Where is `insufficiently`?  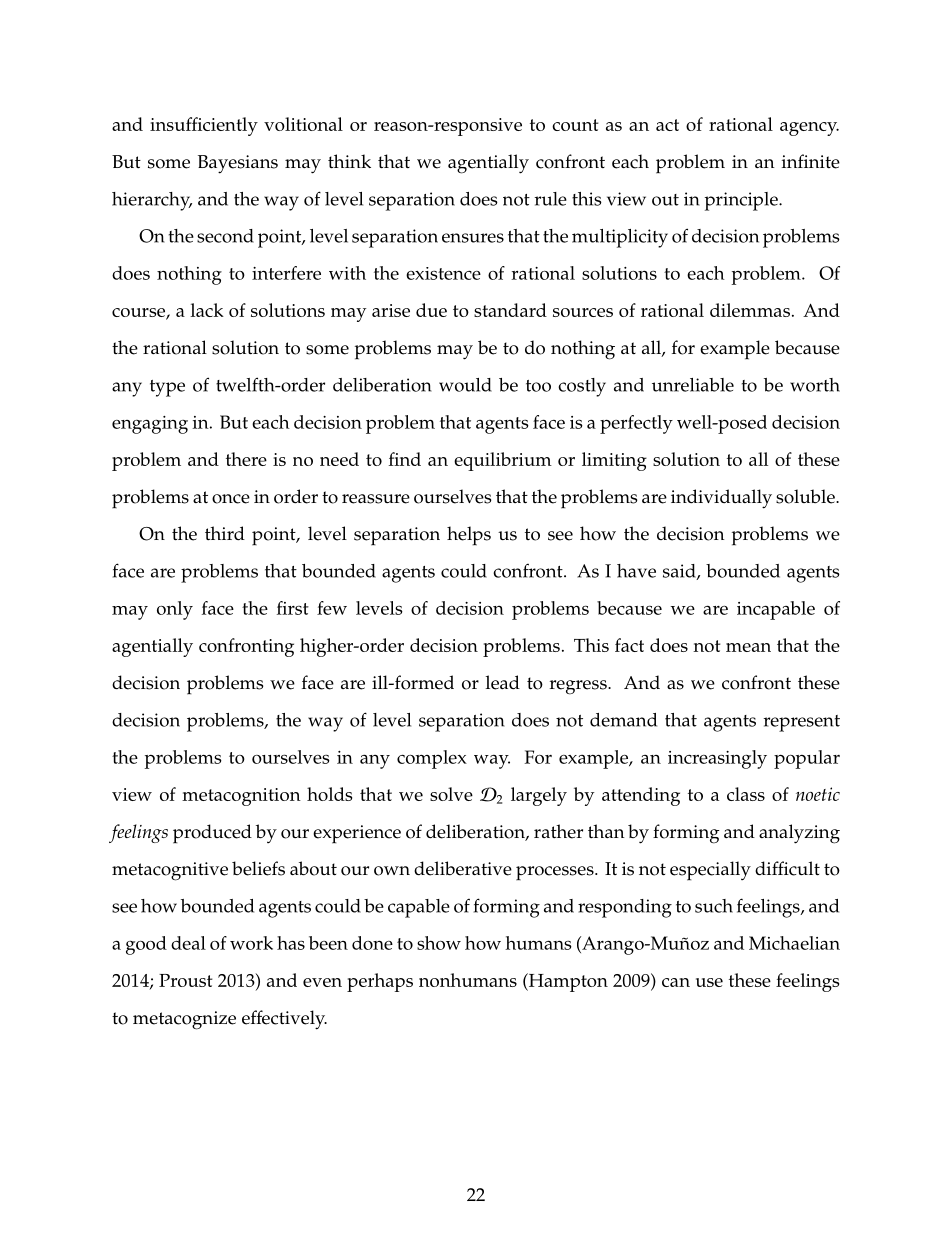
insufficiently is located at coordinates (204, 126).
